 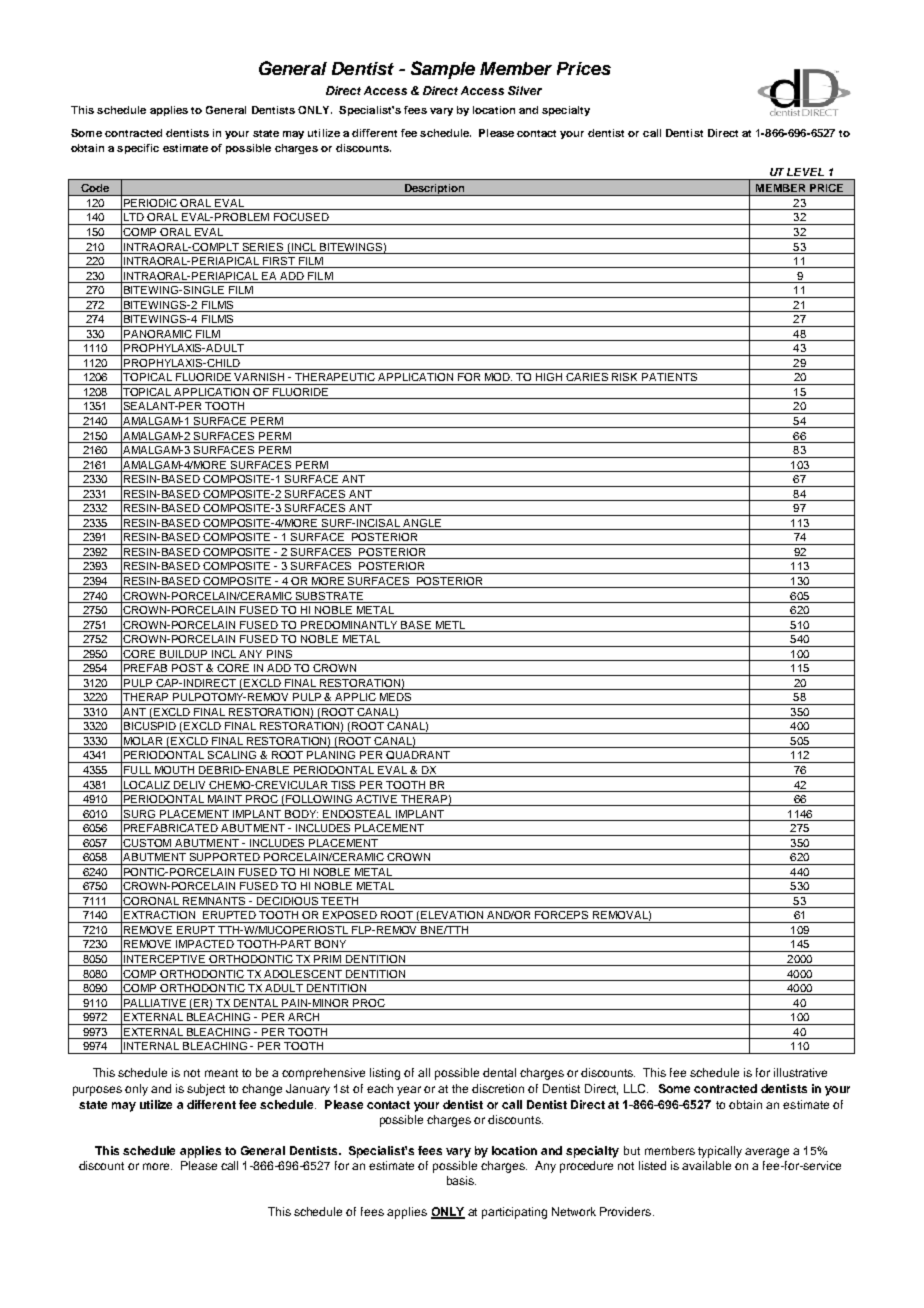 What do you see at coordinates (435, 190) in the screenshot?
I see `Description` at bounding box center [435, 190].
